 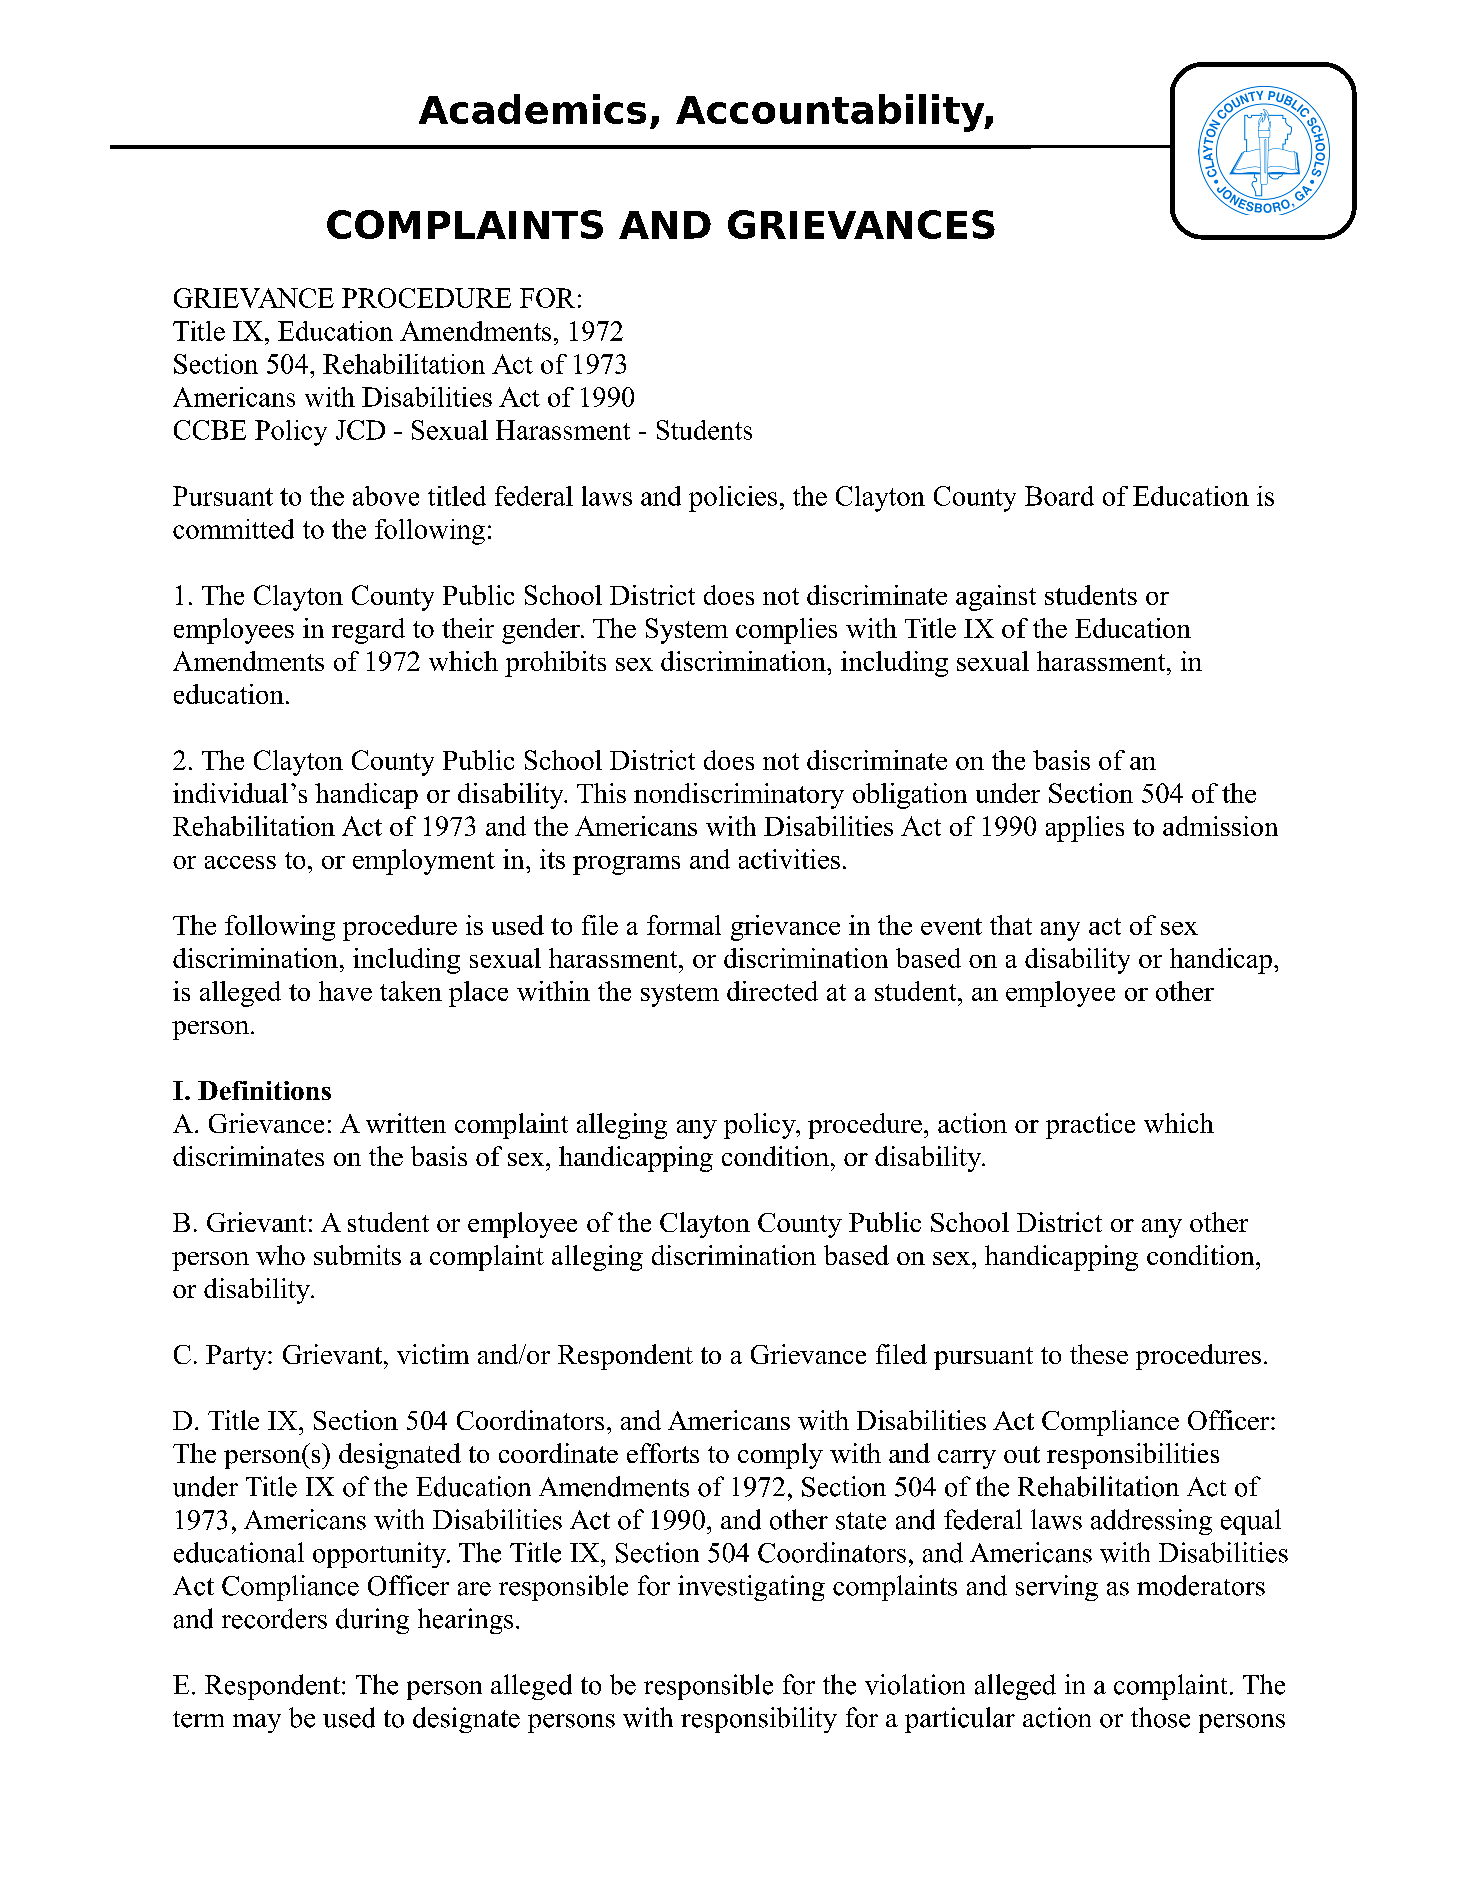 What do you see at coordinates (1160, 1717) in the document?
I see `those` at bounding box center [1160, 1717].
